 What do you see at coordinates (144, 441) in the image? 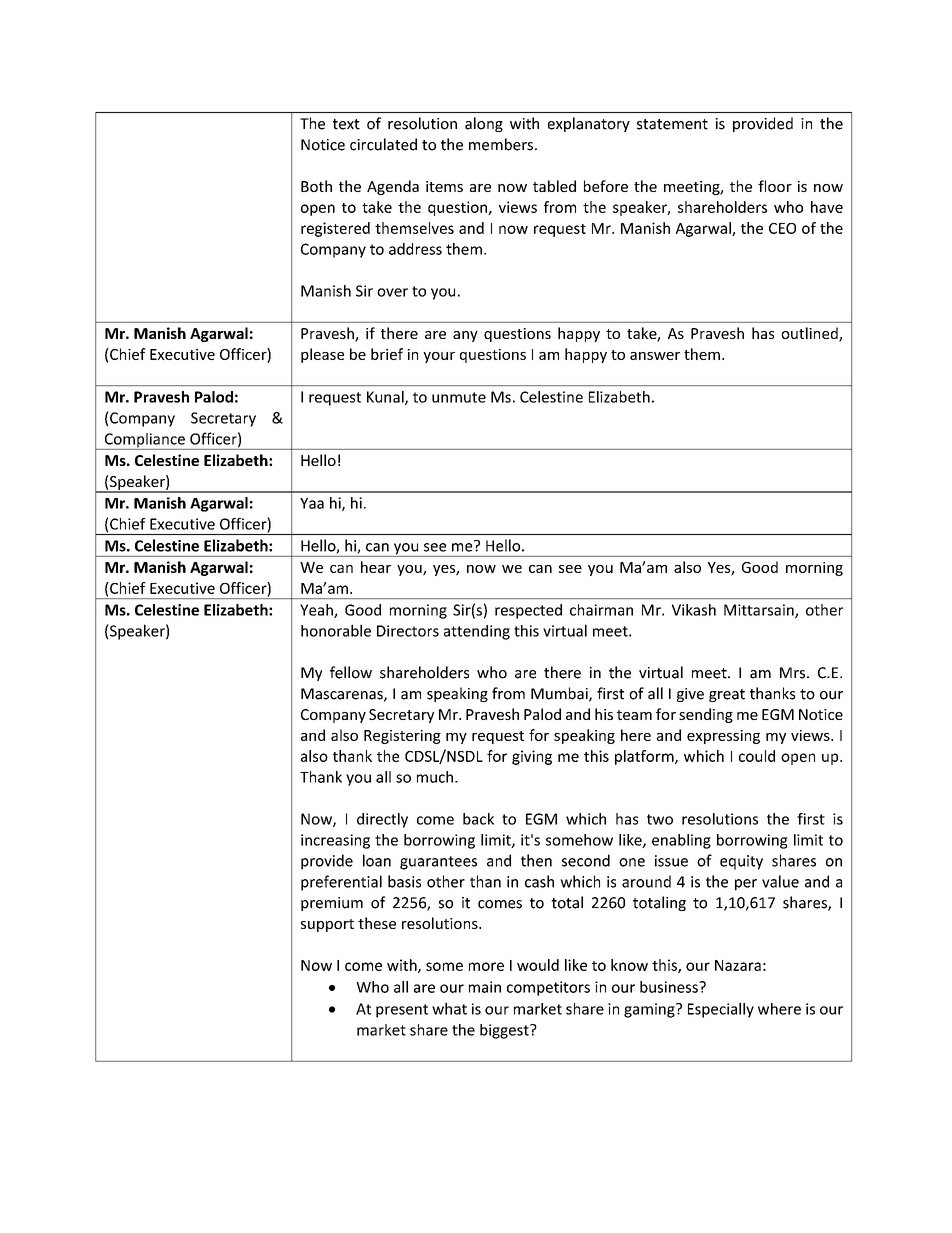
I see `Compliance` at bounding box center [144, 441].
